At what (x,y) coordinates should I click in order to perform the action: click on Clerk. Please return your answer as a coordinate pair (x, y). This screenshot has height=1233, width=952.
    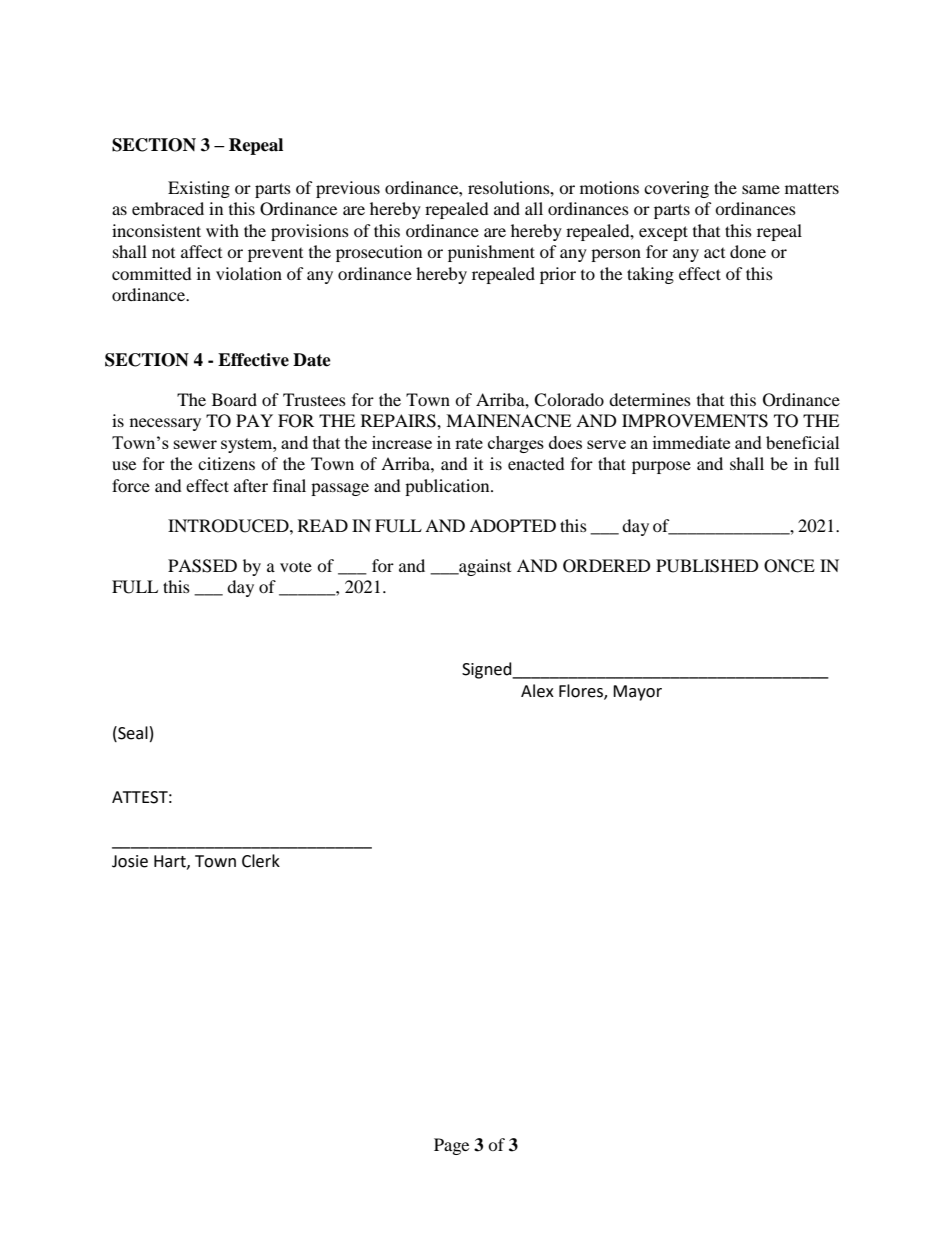
    Looking at the image, I should click on (261, 861).
